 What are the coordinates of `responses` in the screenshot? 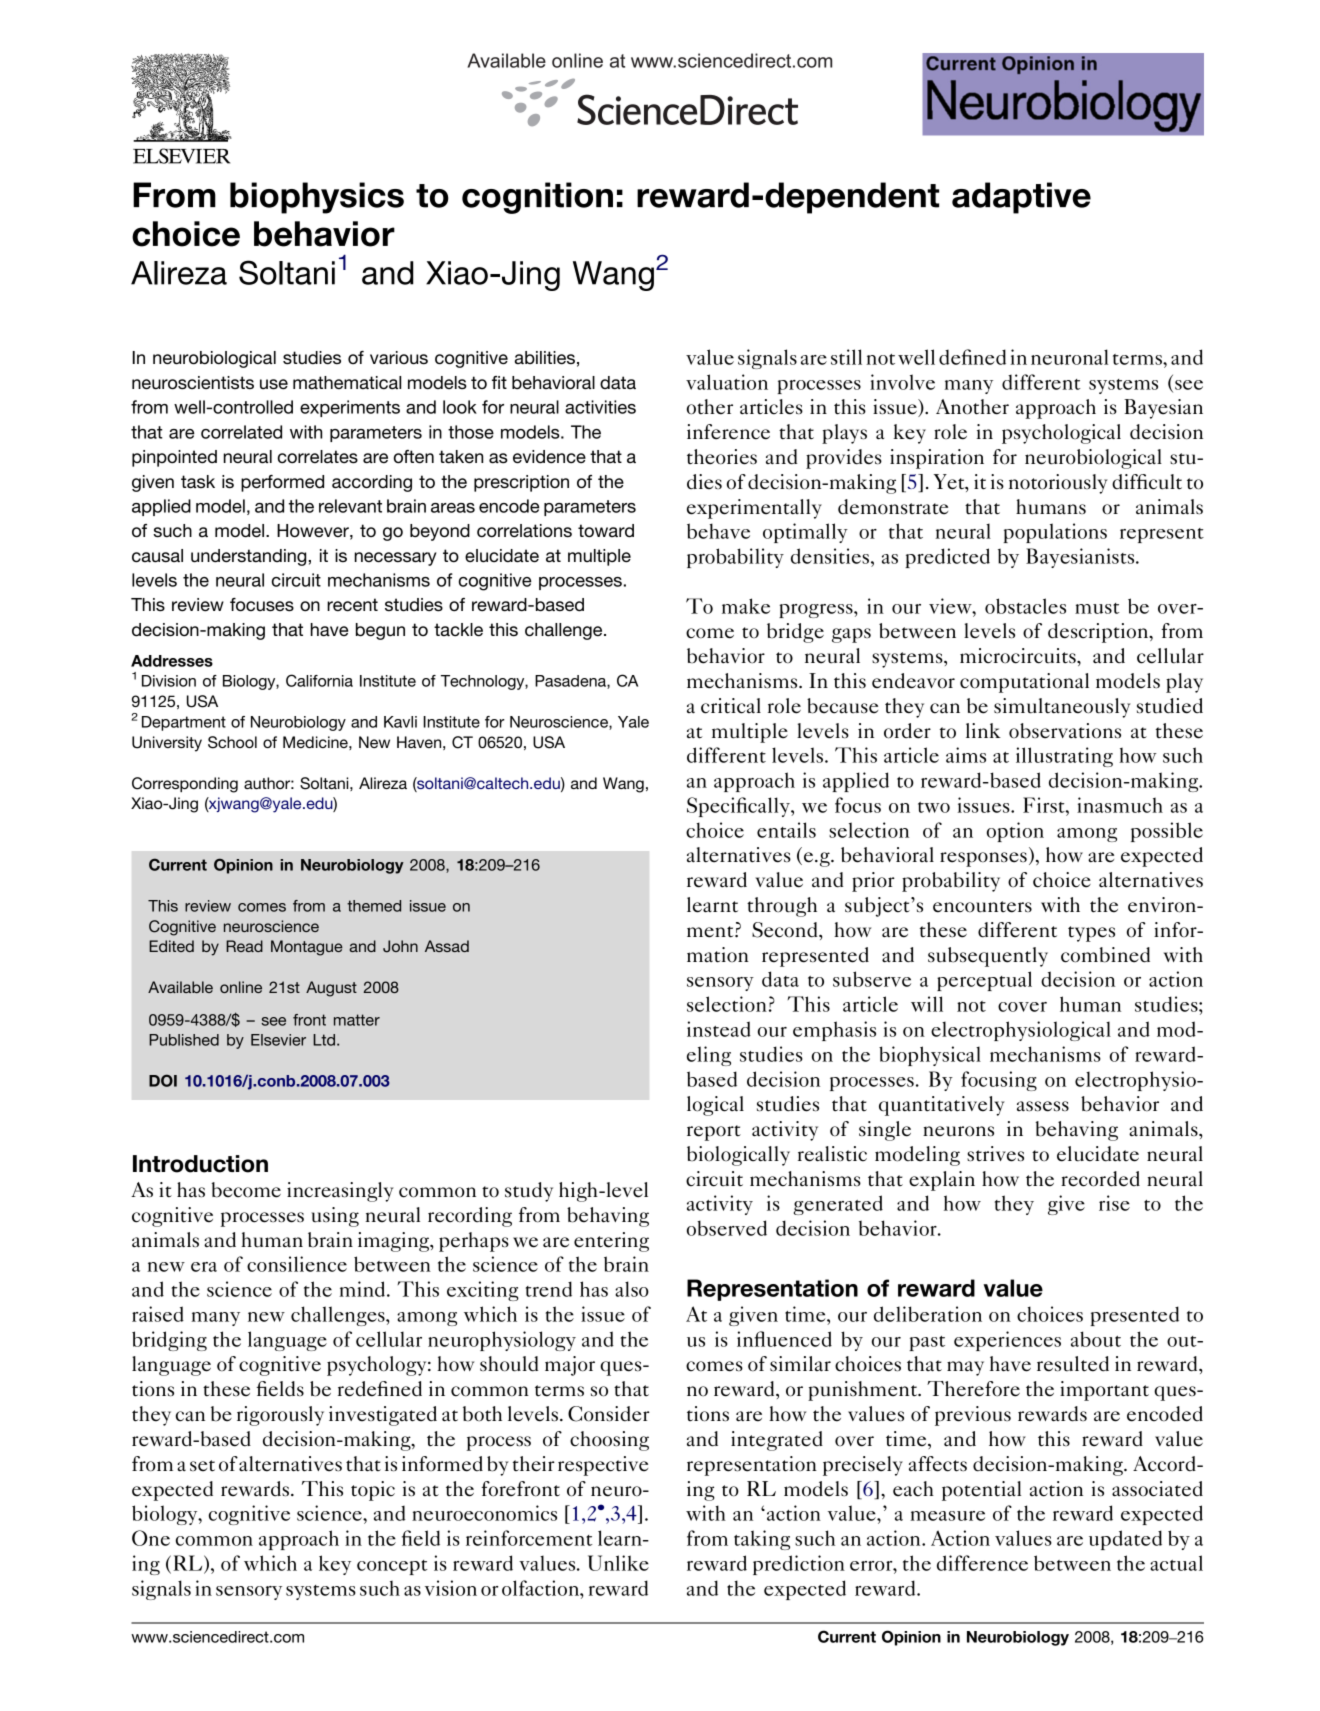 It's located at (983, 859).
